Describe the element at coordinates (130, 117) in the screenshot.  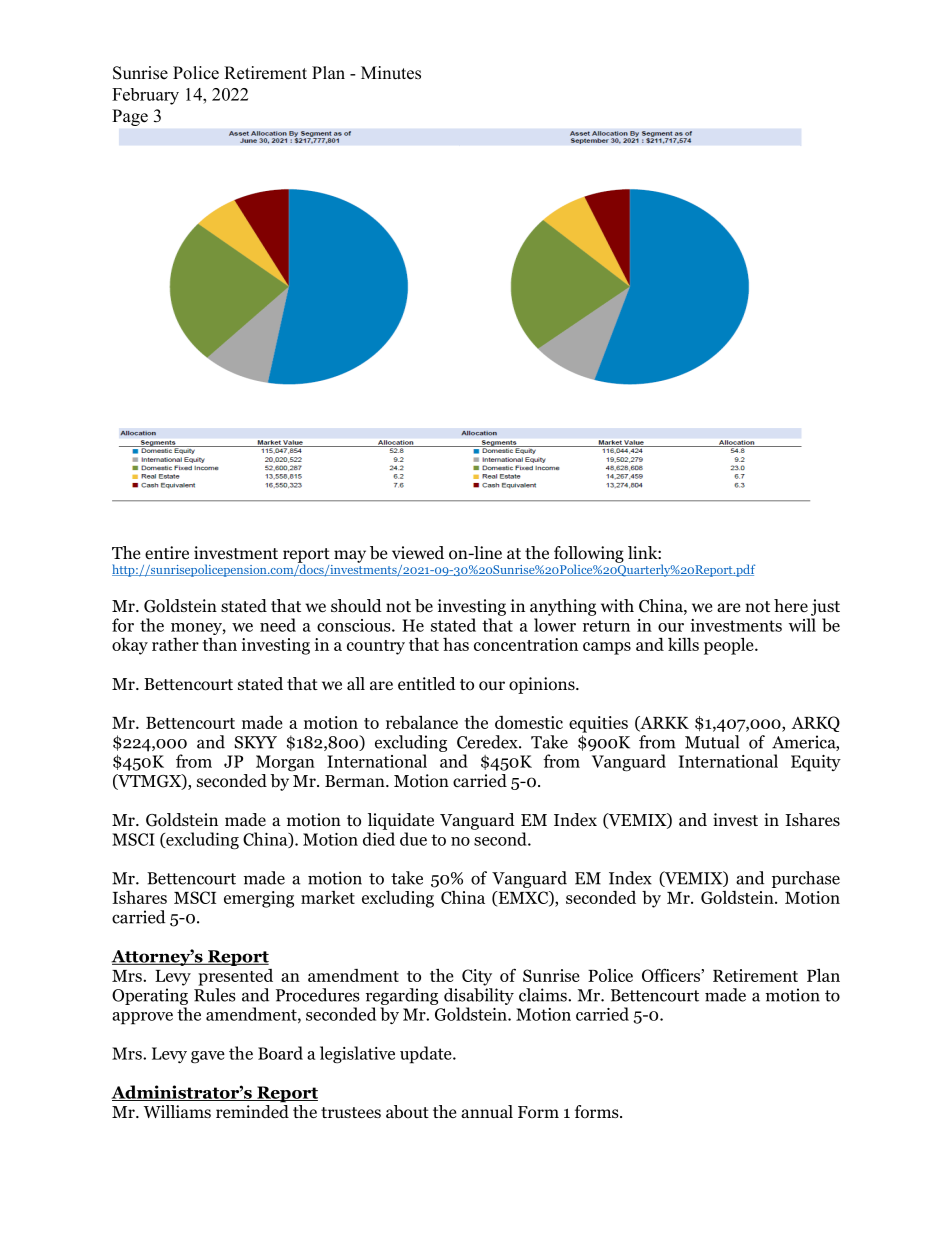
I see `Page` at that location.
